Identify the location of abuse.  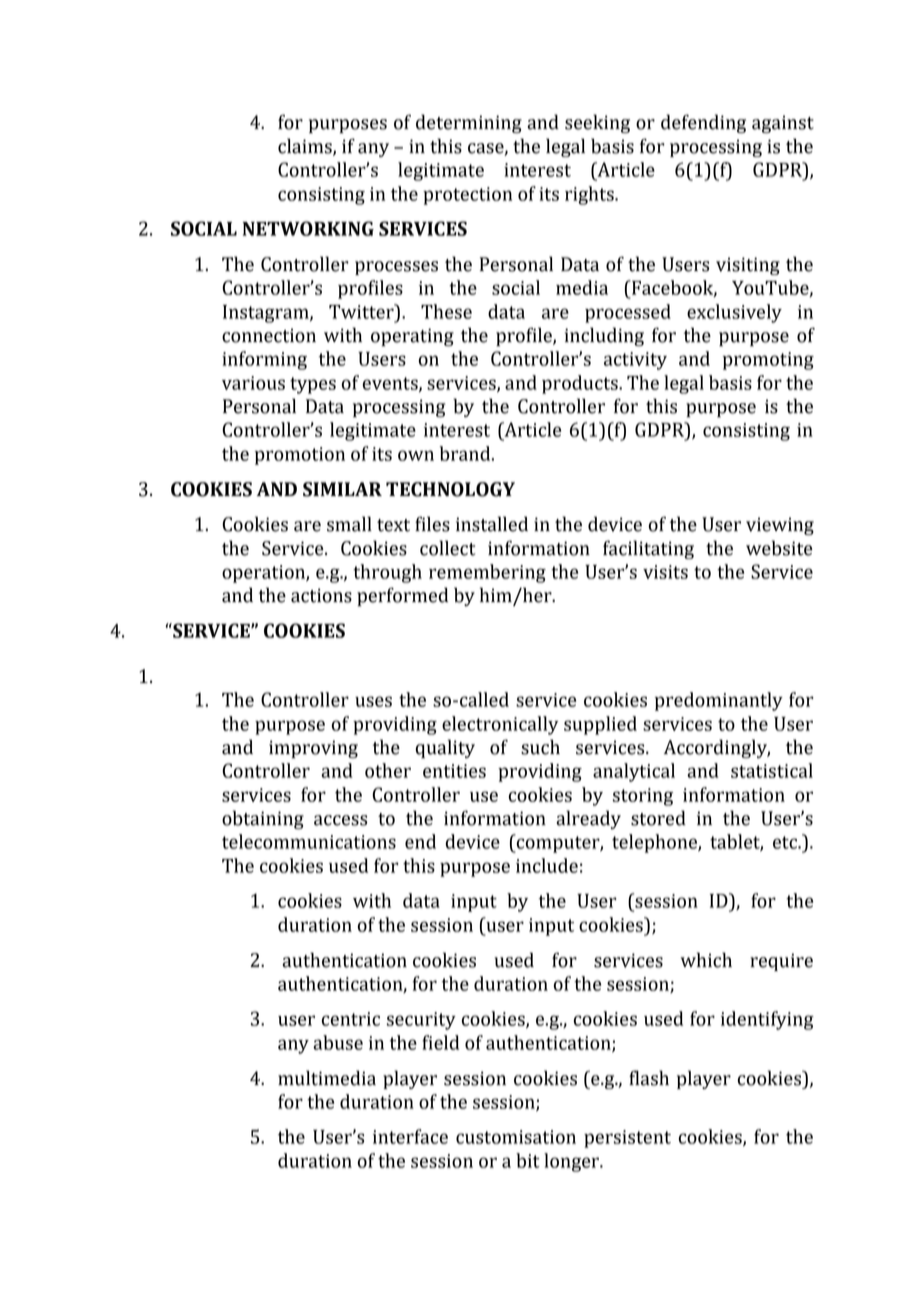
(338, 1042).
